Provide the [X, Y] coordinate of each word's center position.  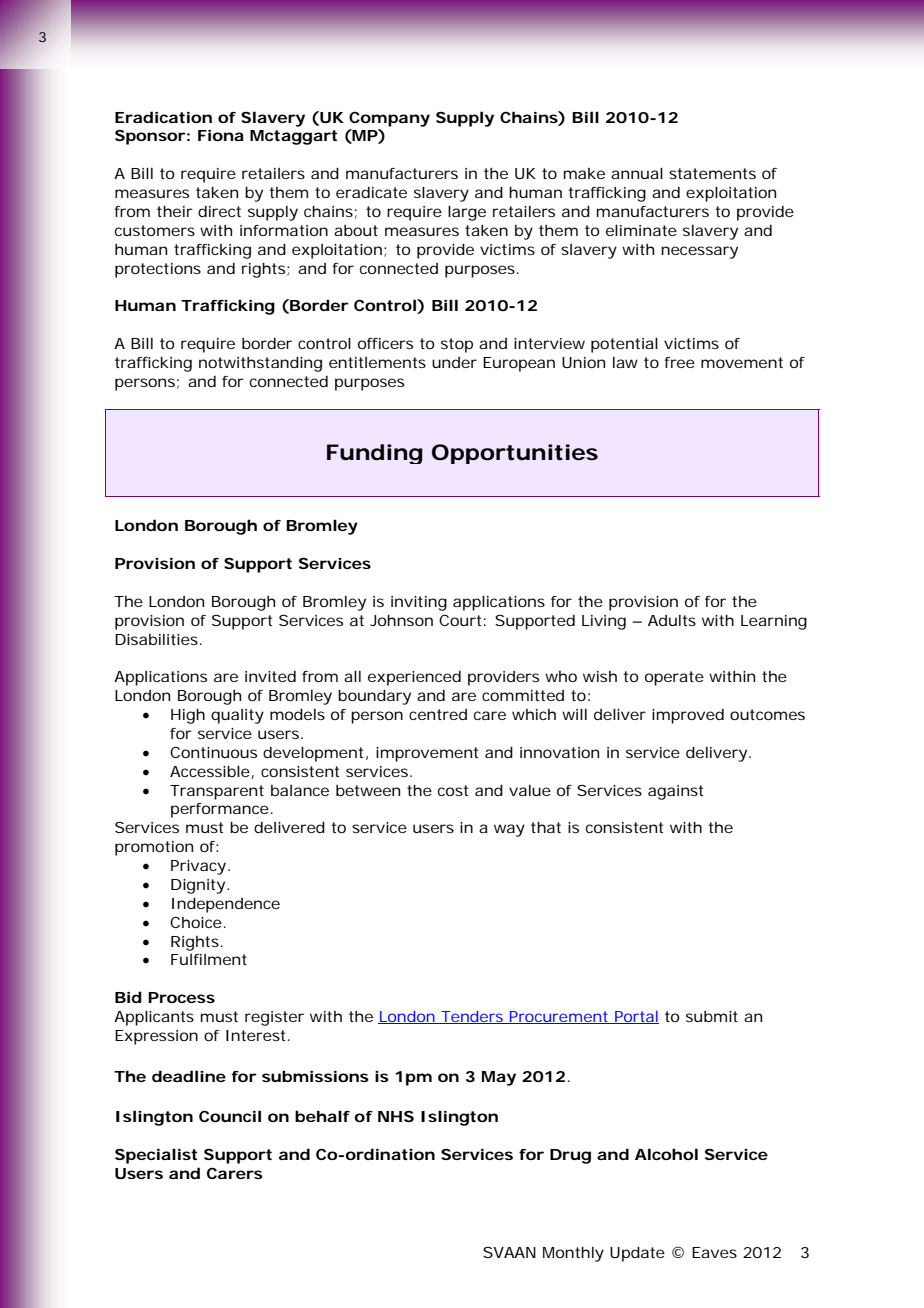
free [679, 362]
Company [389, 119]
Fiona [221, 135]
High [188, 716]
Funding [375, 454]
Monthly [573, 1254]
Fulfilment [209, 959]
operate [674, 678]
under [454, 362]
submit [712, 1016]
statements [712, 173]
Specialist [156, 1156]
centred [438, 714]
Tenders [472, 1017]
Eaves [714, 1252]
